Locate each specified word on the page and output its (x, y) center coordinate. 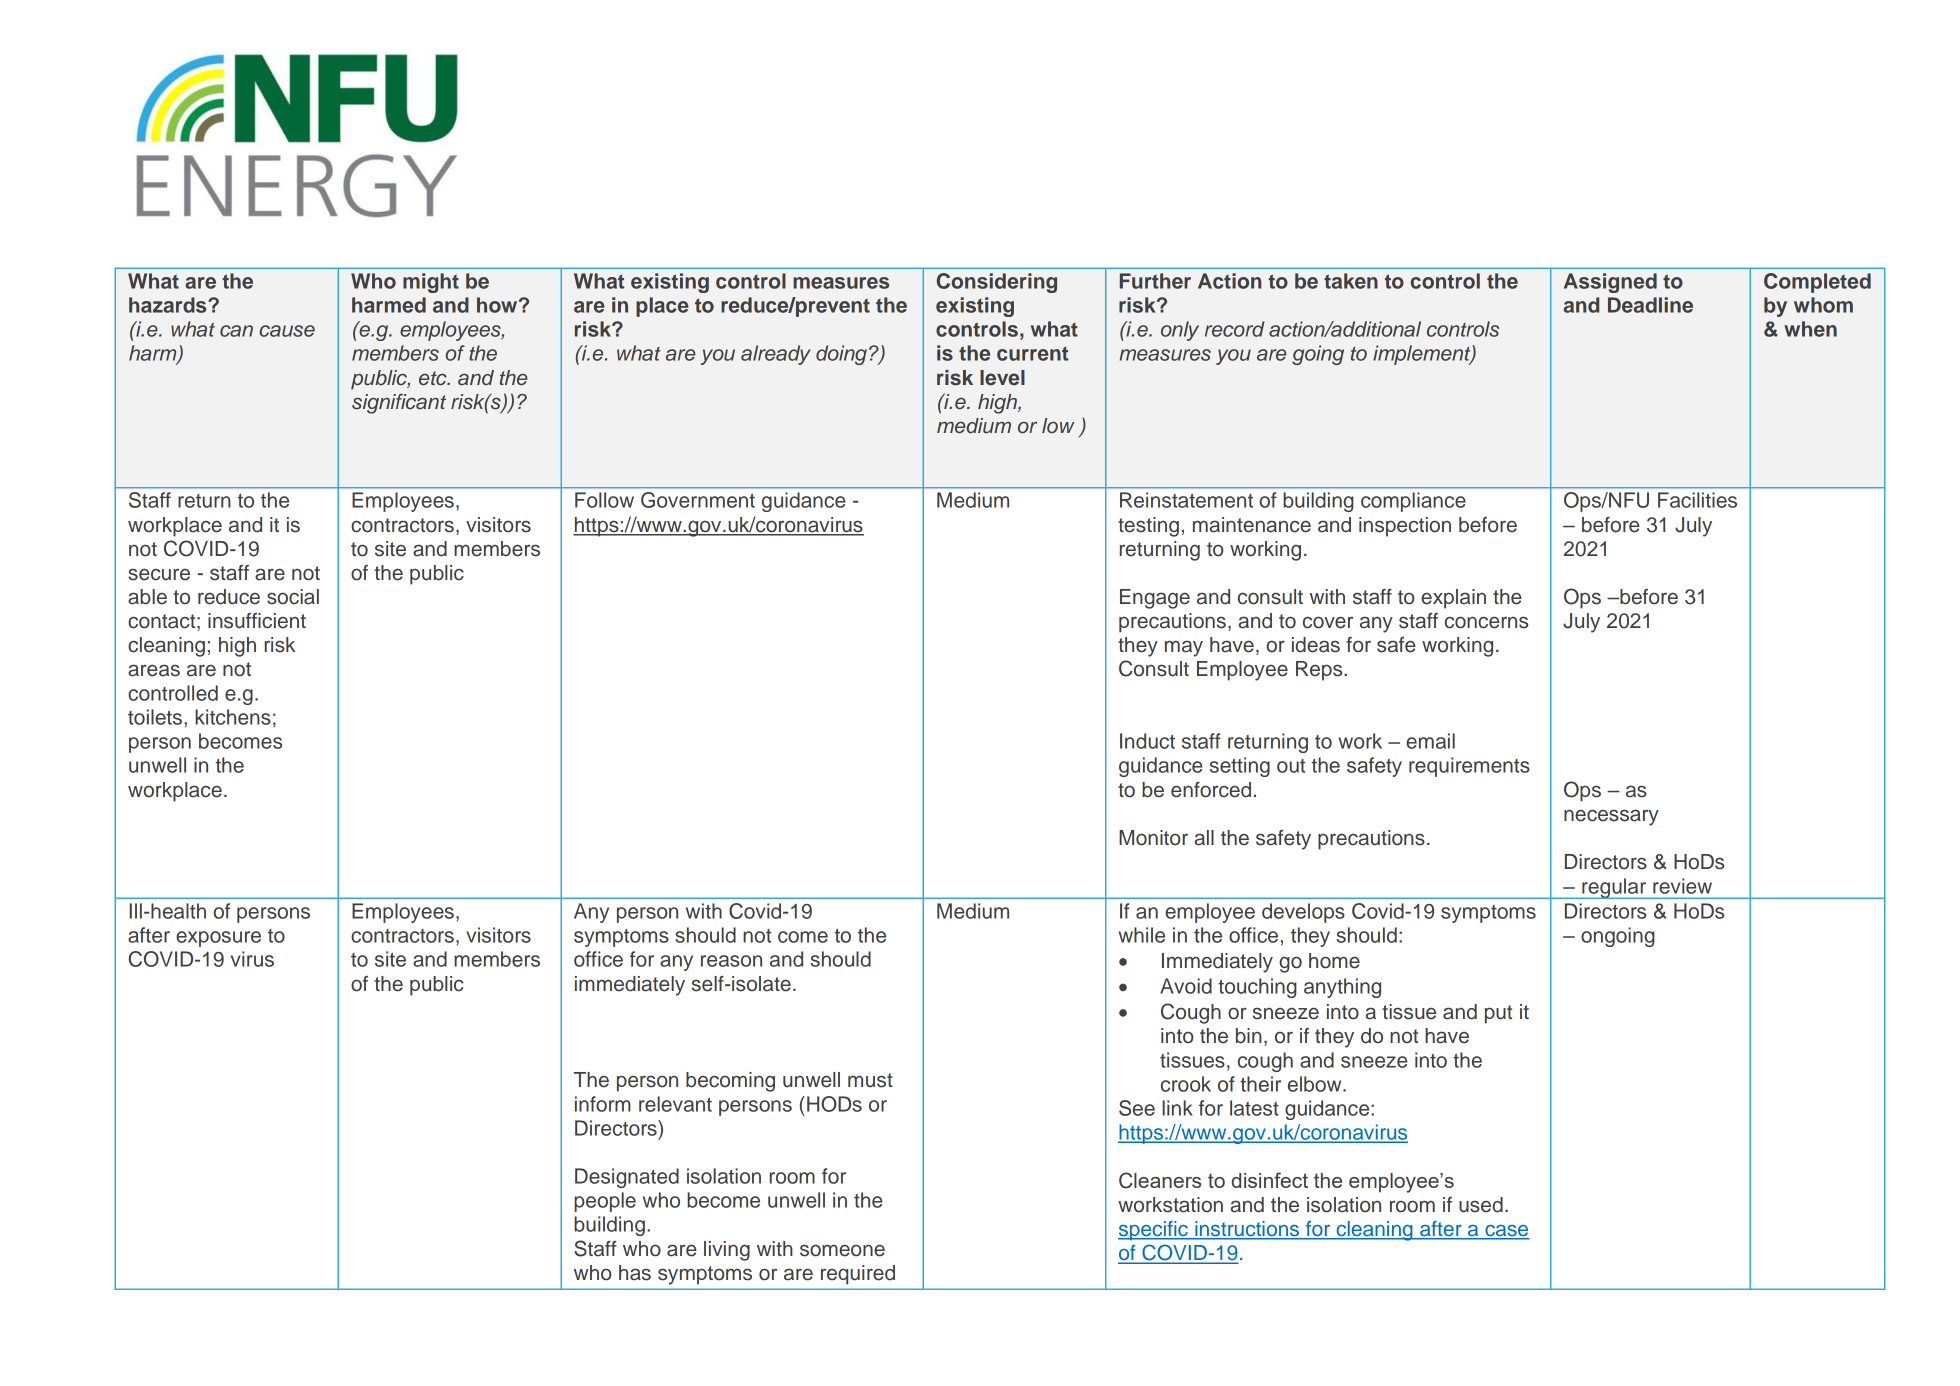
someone (842, 1250)
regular (1614, 888)
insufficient (257, 621)
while (1141, 935)
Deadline (1650, 305)
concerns (1486, 622)
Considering (997, 283)
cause (287, 331)
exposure (218, 939)
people (605, 1202)
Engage (1155, 599)
